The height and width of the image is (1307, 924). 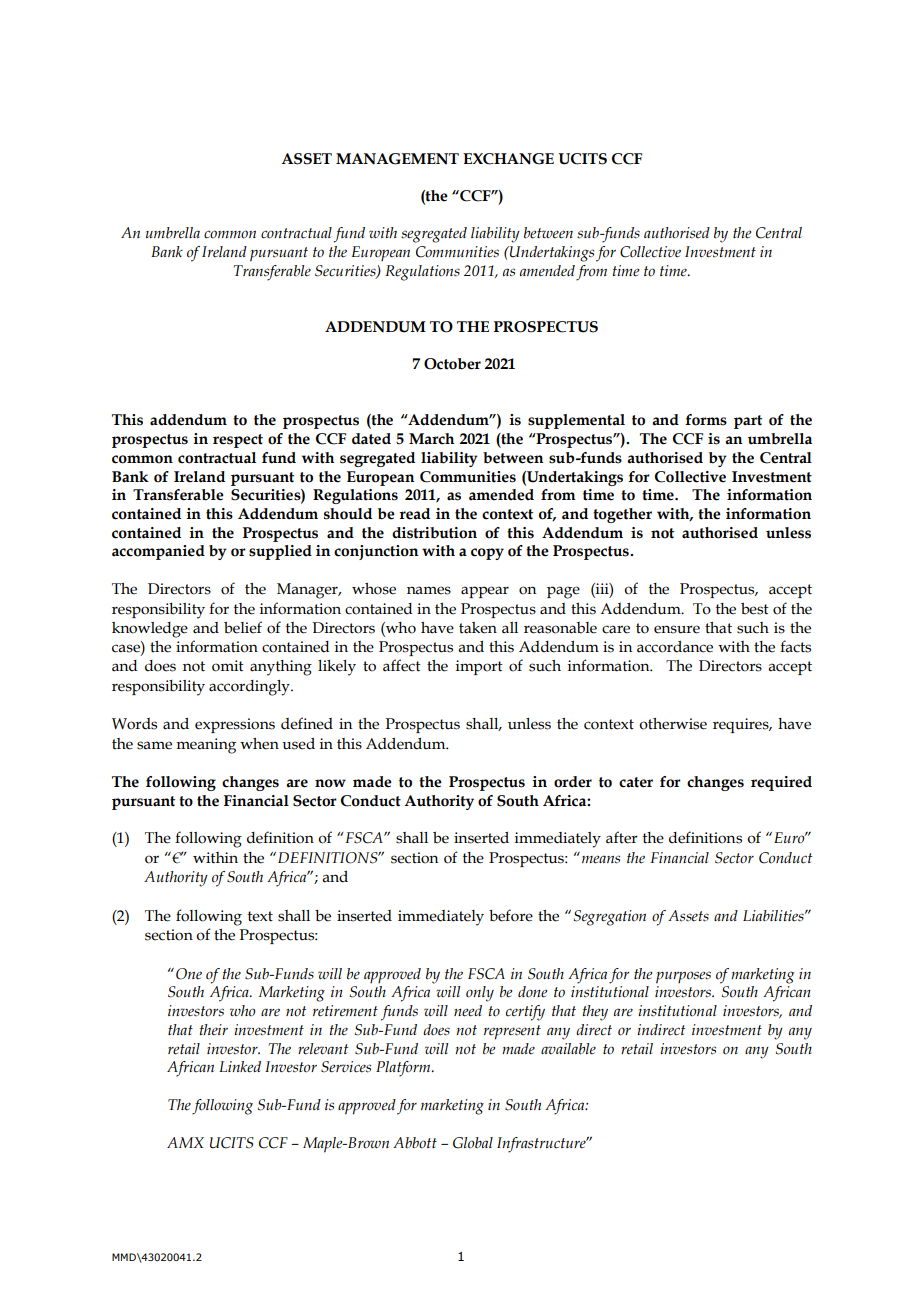 I want to click on EXCHANGE, so click(x=508, y=159).
